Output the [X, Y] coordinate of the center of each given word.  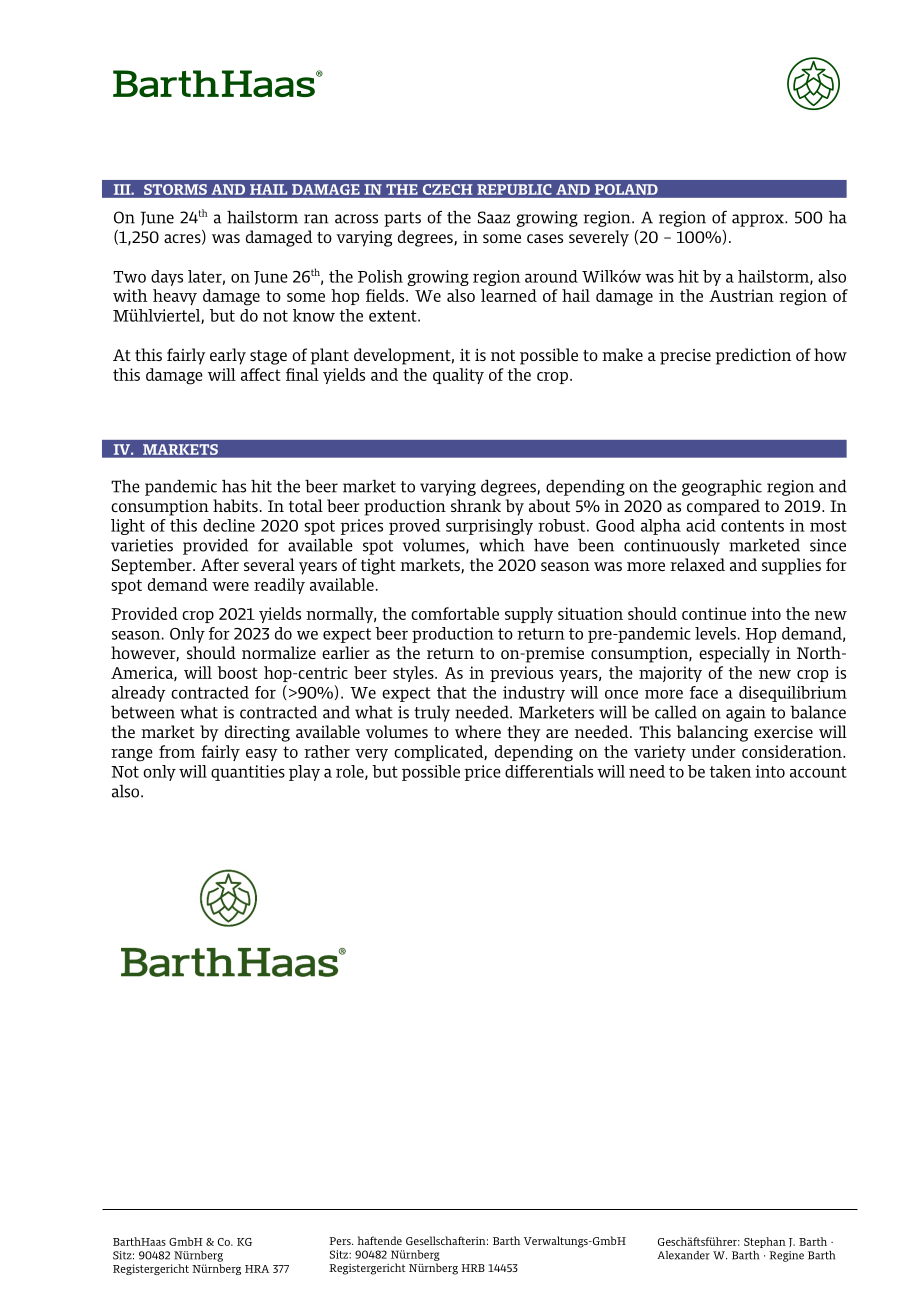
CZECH [447, 189]
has [234, 486]
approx [759, 220]
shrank [476, 505]
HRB [473, 1268]
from [177, 751]
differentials [549, 771]
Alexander [683, 1255]
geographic [722, 487]
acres [183, 239]
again [746, 714]
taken [730, 771]
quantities [248, 773]
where [478, 731]
